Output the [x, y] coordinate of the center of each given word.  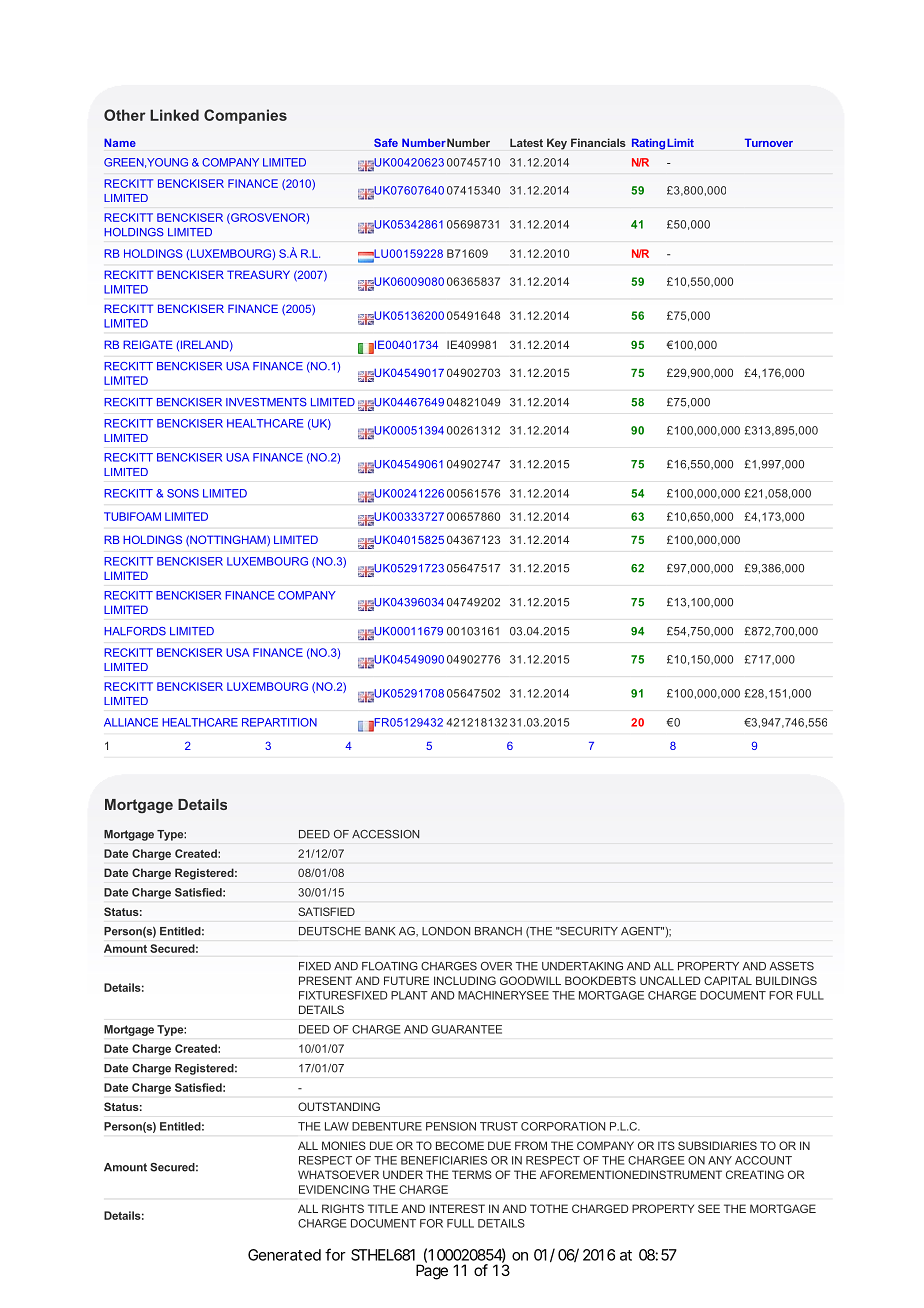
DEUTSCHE [330, 931]
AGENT [642, 931]
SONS [183, 493]
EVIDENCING [334, 1189]
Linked [174, 115]
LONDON [446, 931]
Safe [386, 142]
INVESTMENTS [266, 402]
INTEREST [457, 1208]
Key [557, 144]
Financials [598, 142]
